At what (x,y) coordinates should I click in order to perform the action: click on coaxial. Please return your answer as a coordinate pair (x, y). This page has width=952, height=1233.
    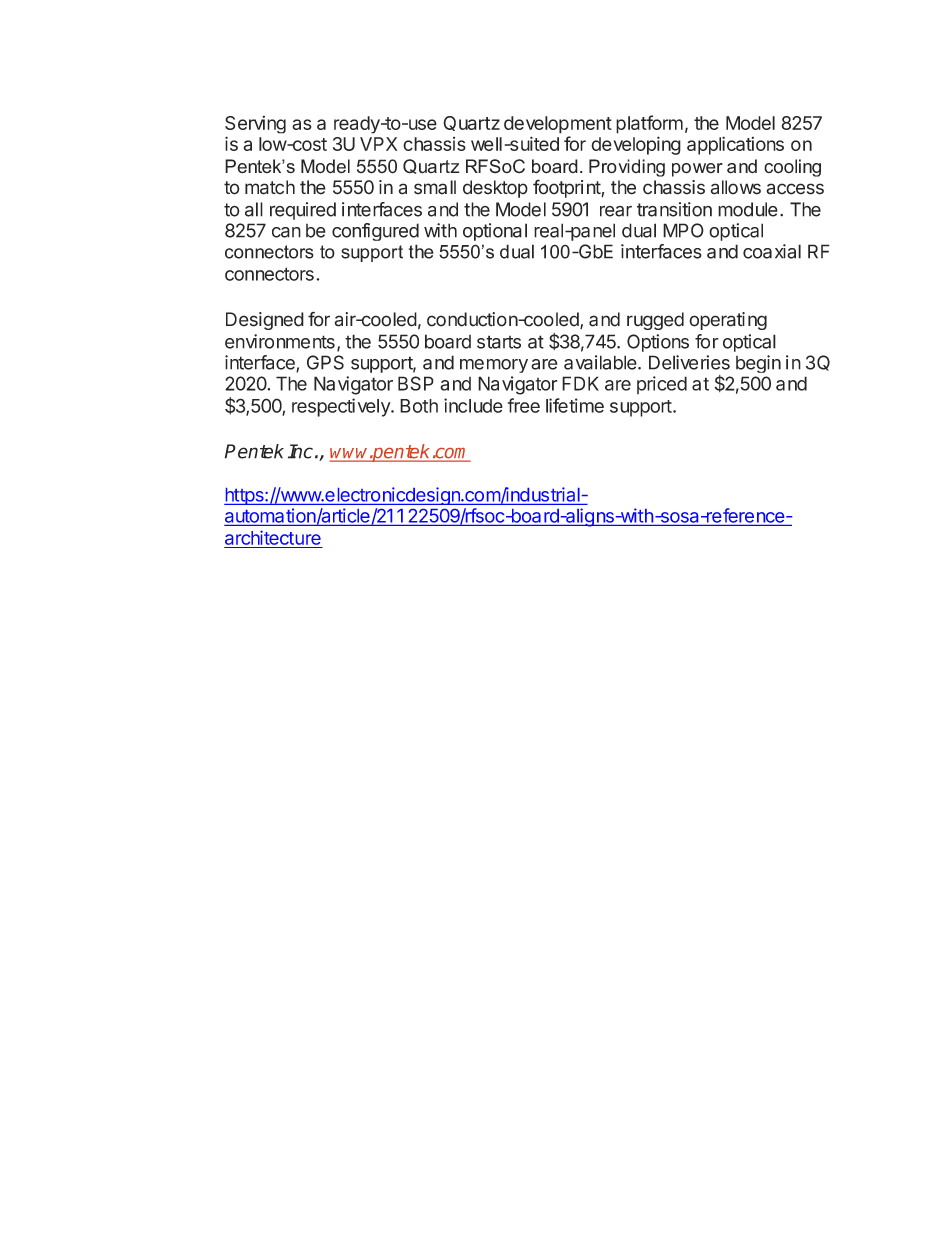
    Looking at the image, I should click on (772, 251).
